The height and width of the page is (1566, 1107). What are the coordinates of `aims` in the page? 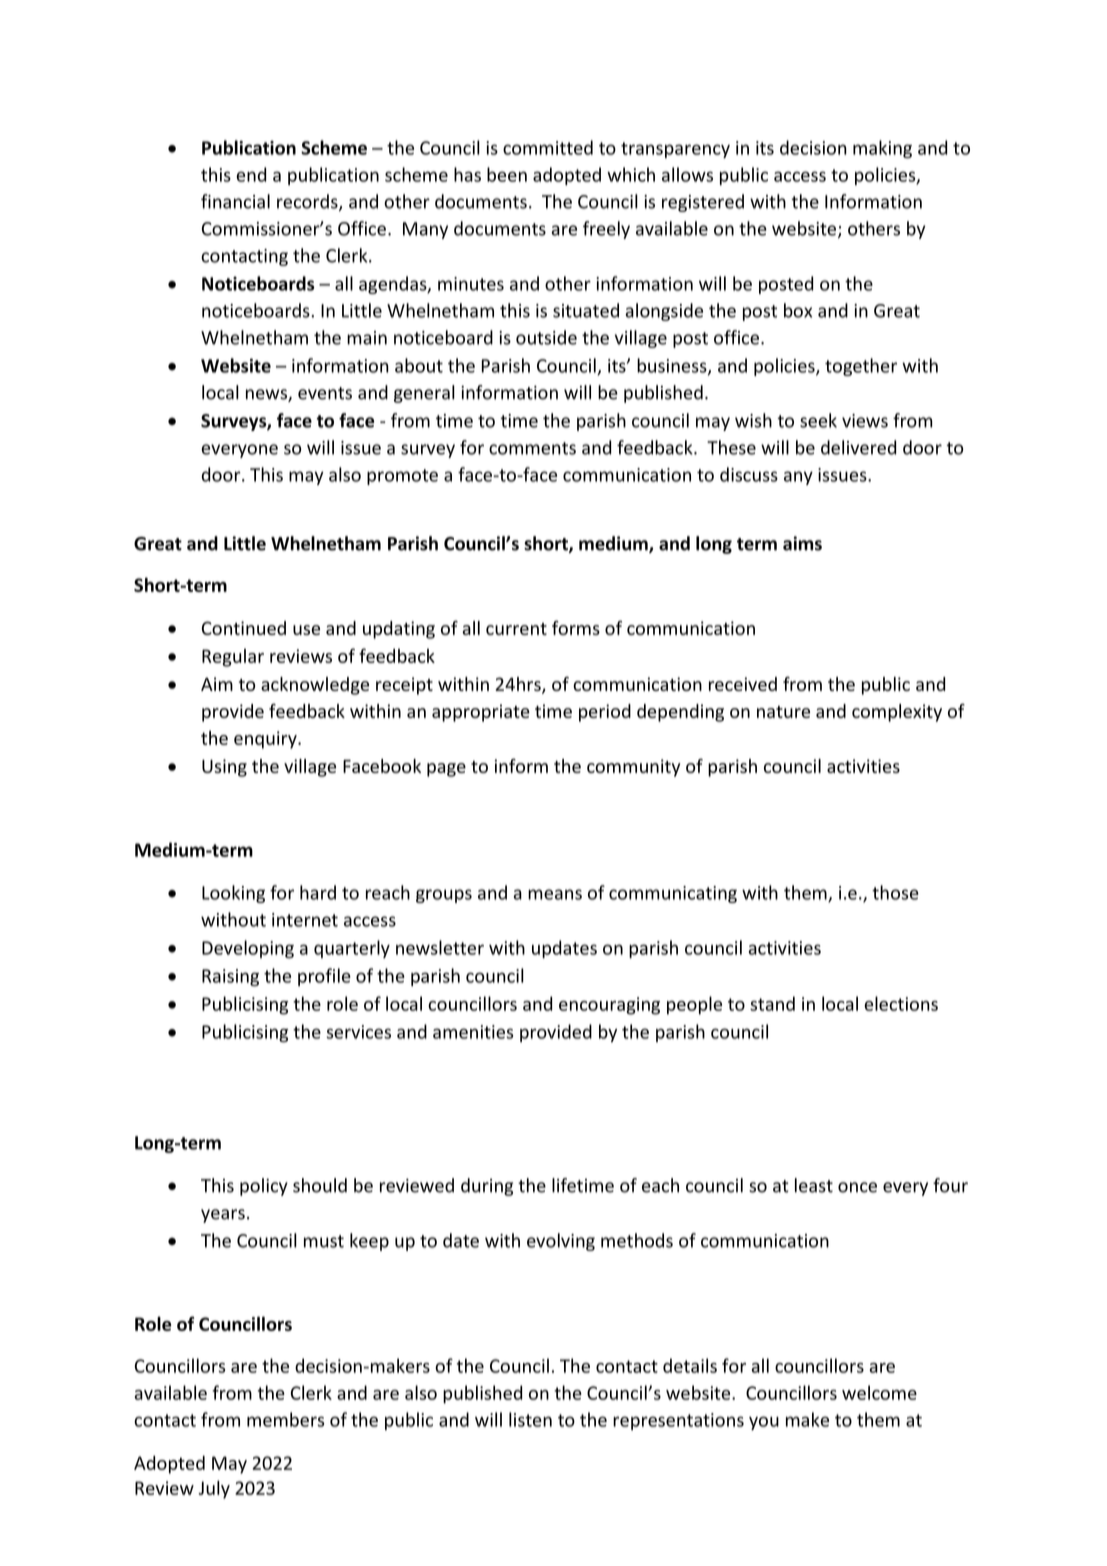 It's located at (802, 543).
